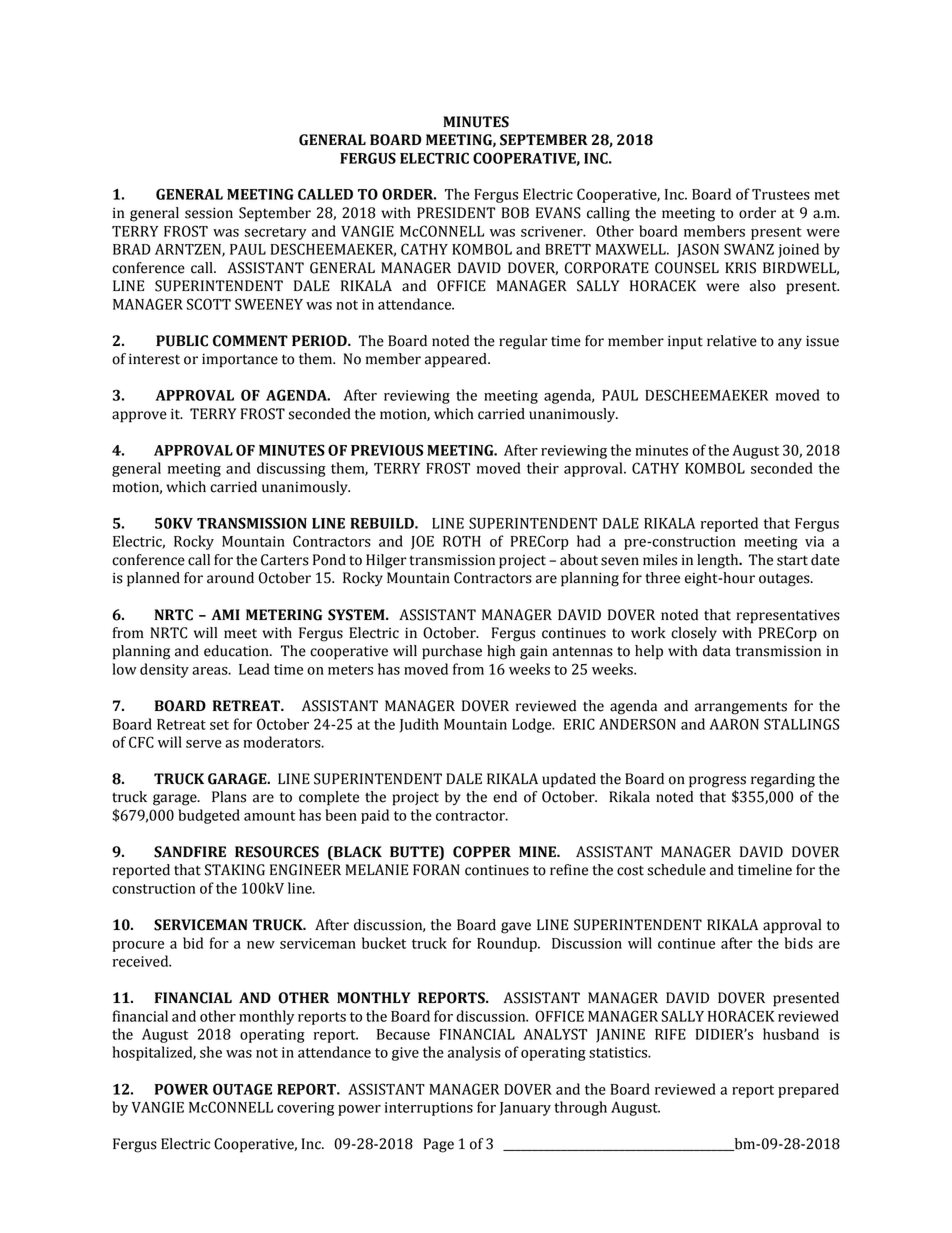 This page has width=952, height=1233. Describe the element at coordinates (209, 213) in the page. I see `session` at that location.
